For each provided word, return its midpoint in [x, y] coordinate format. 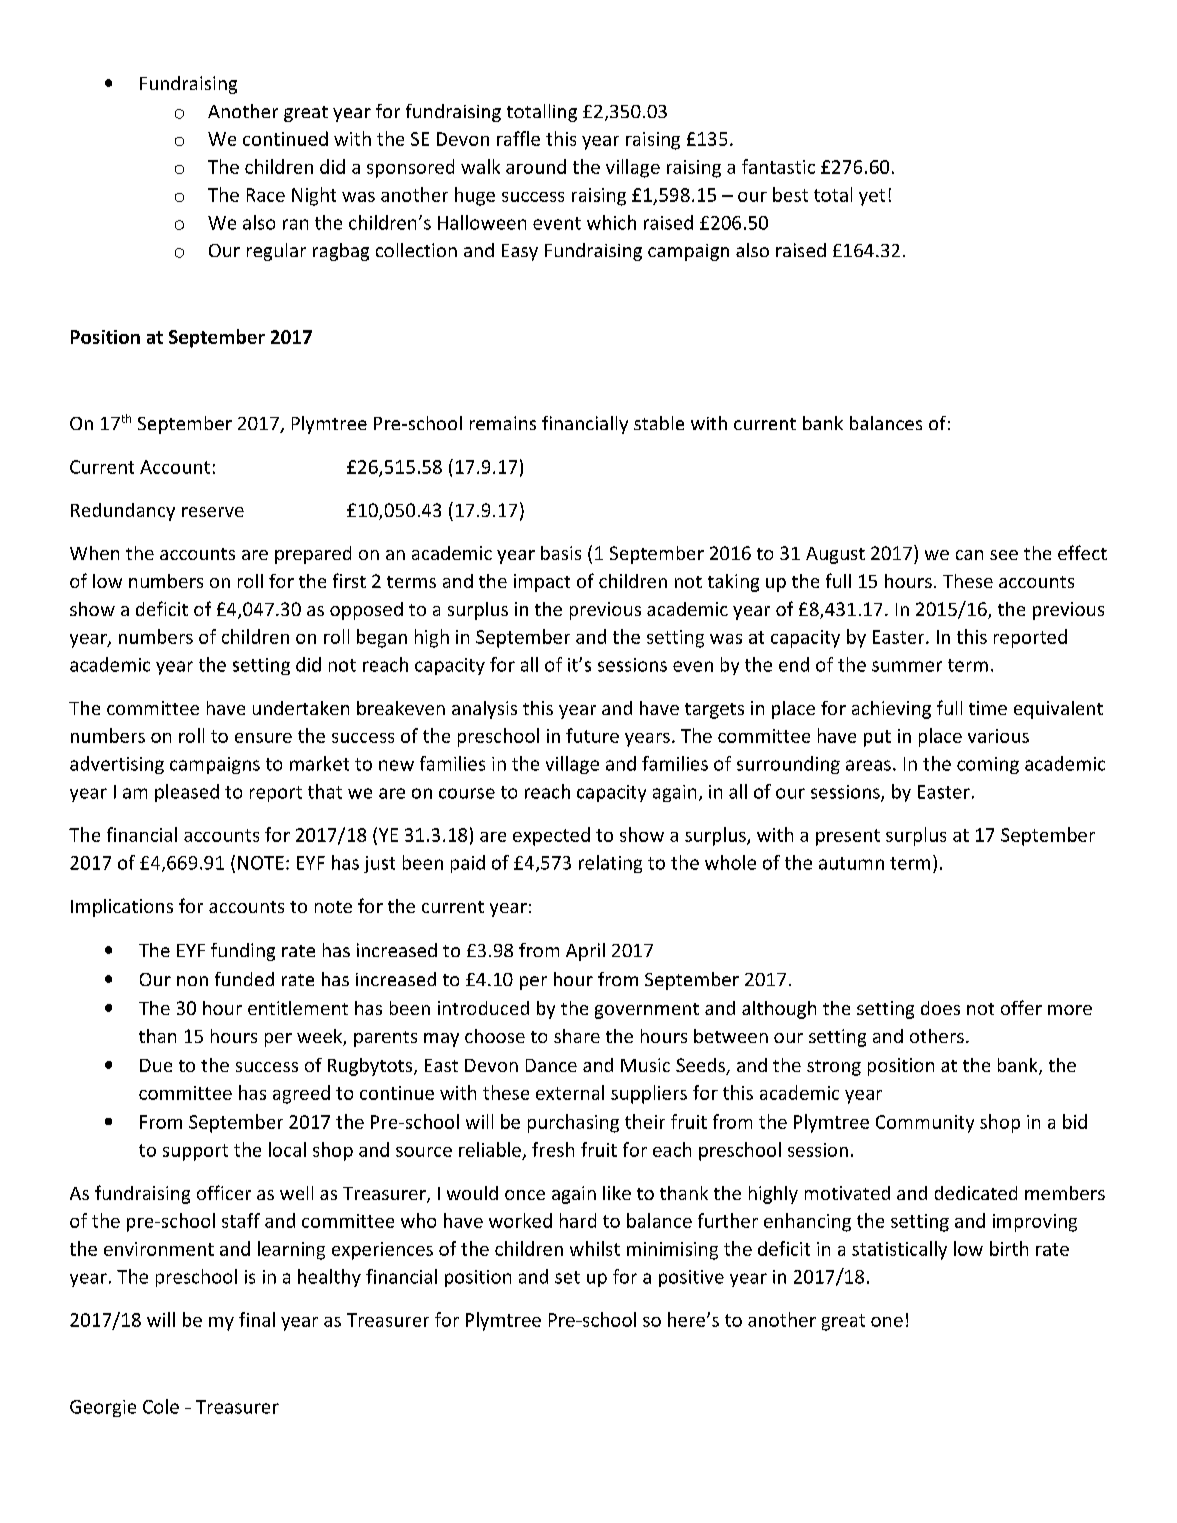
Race [266, 195]
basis [561, 553]
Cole [161, 1406]
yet [872, 197]
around [536, 166]
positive [691, 1278]
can [969, 555]
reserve [213, 512]
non [192, 981]
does [940, 1008]
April [585, 952]
